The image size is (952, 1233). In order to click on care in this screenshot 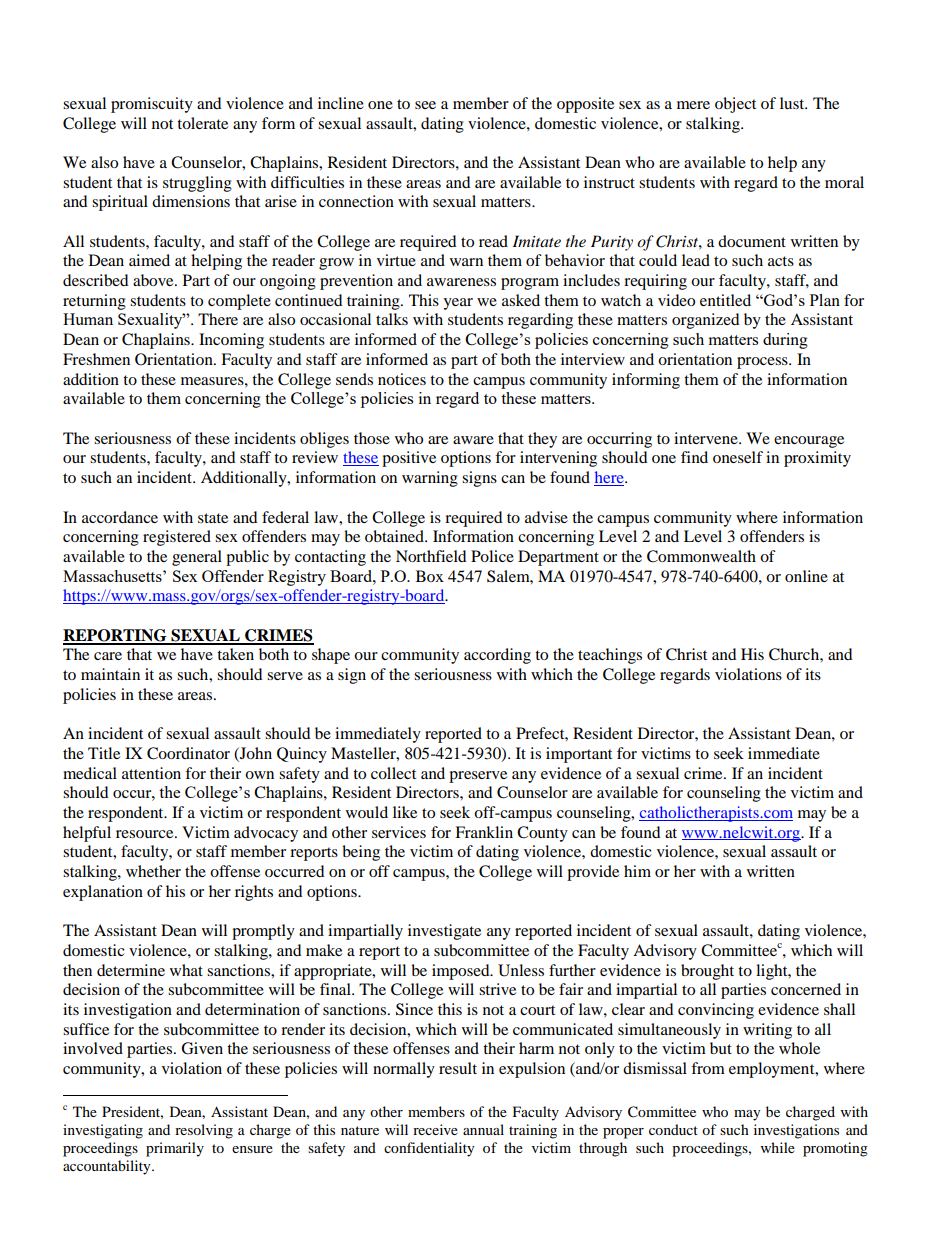, I will do `click(108, 656)`.
